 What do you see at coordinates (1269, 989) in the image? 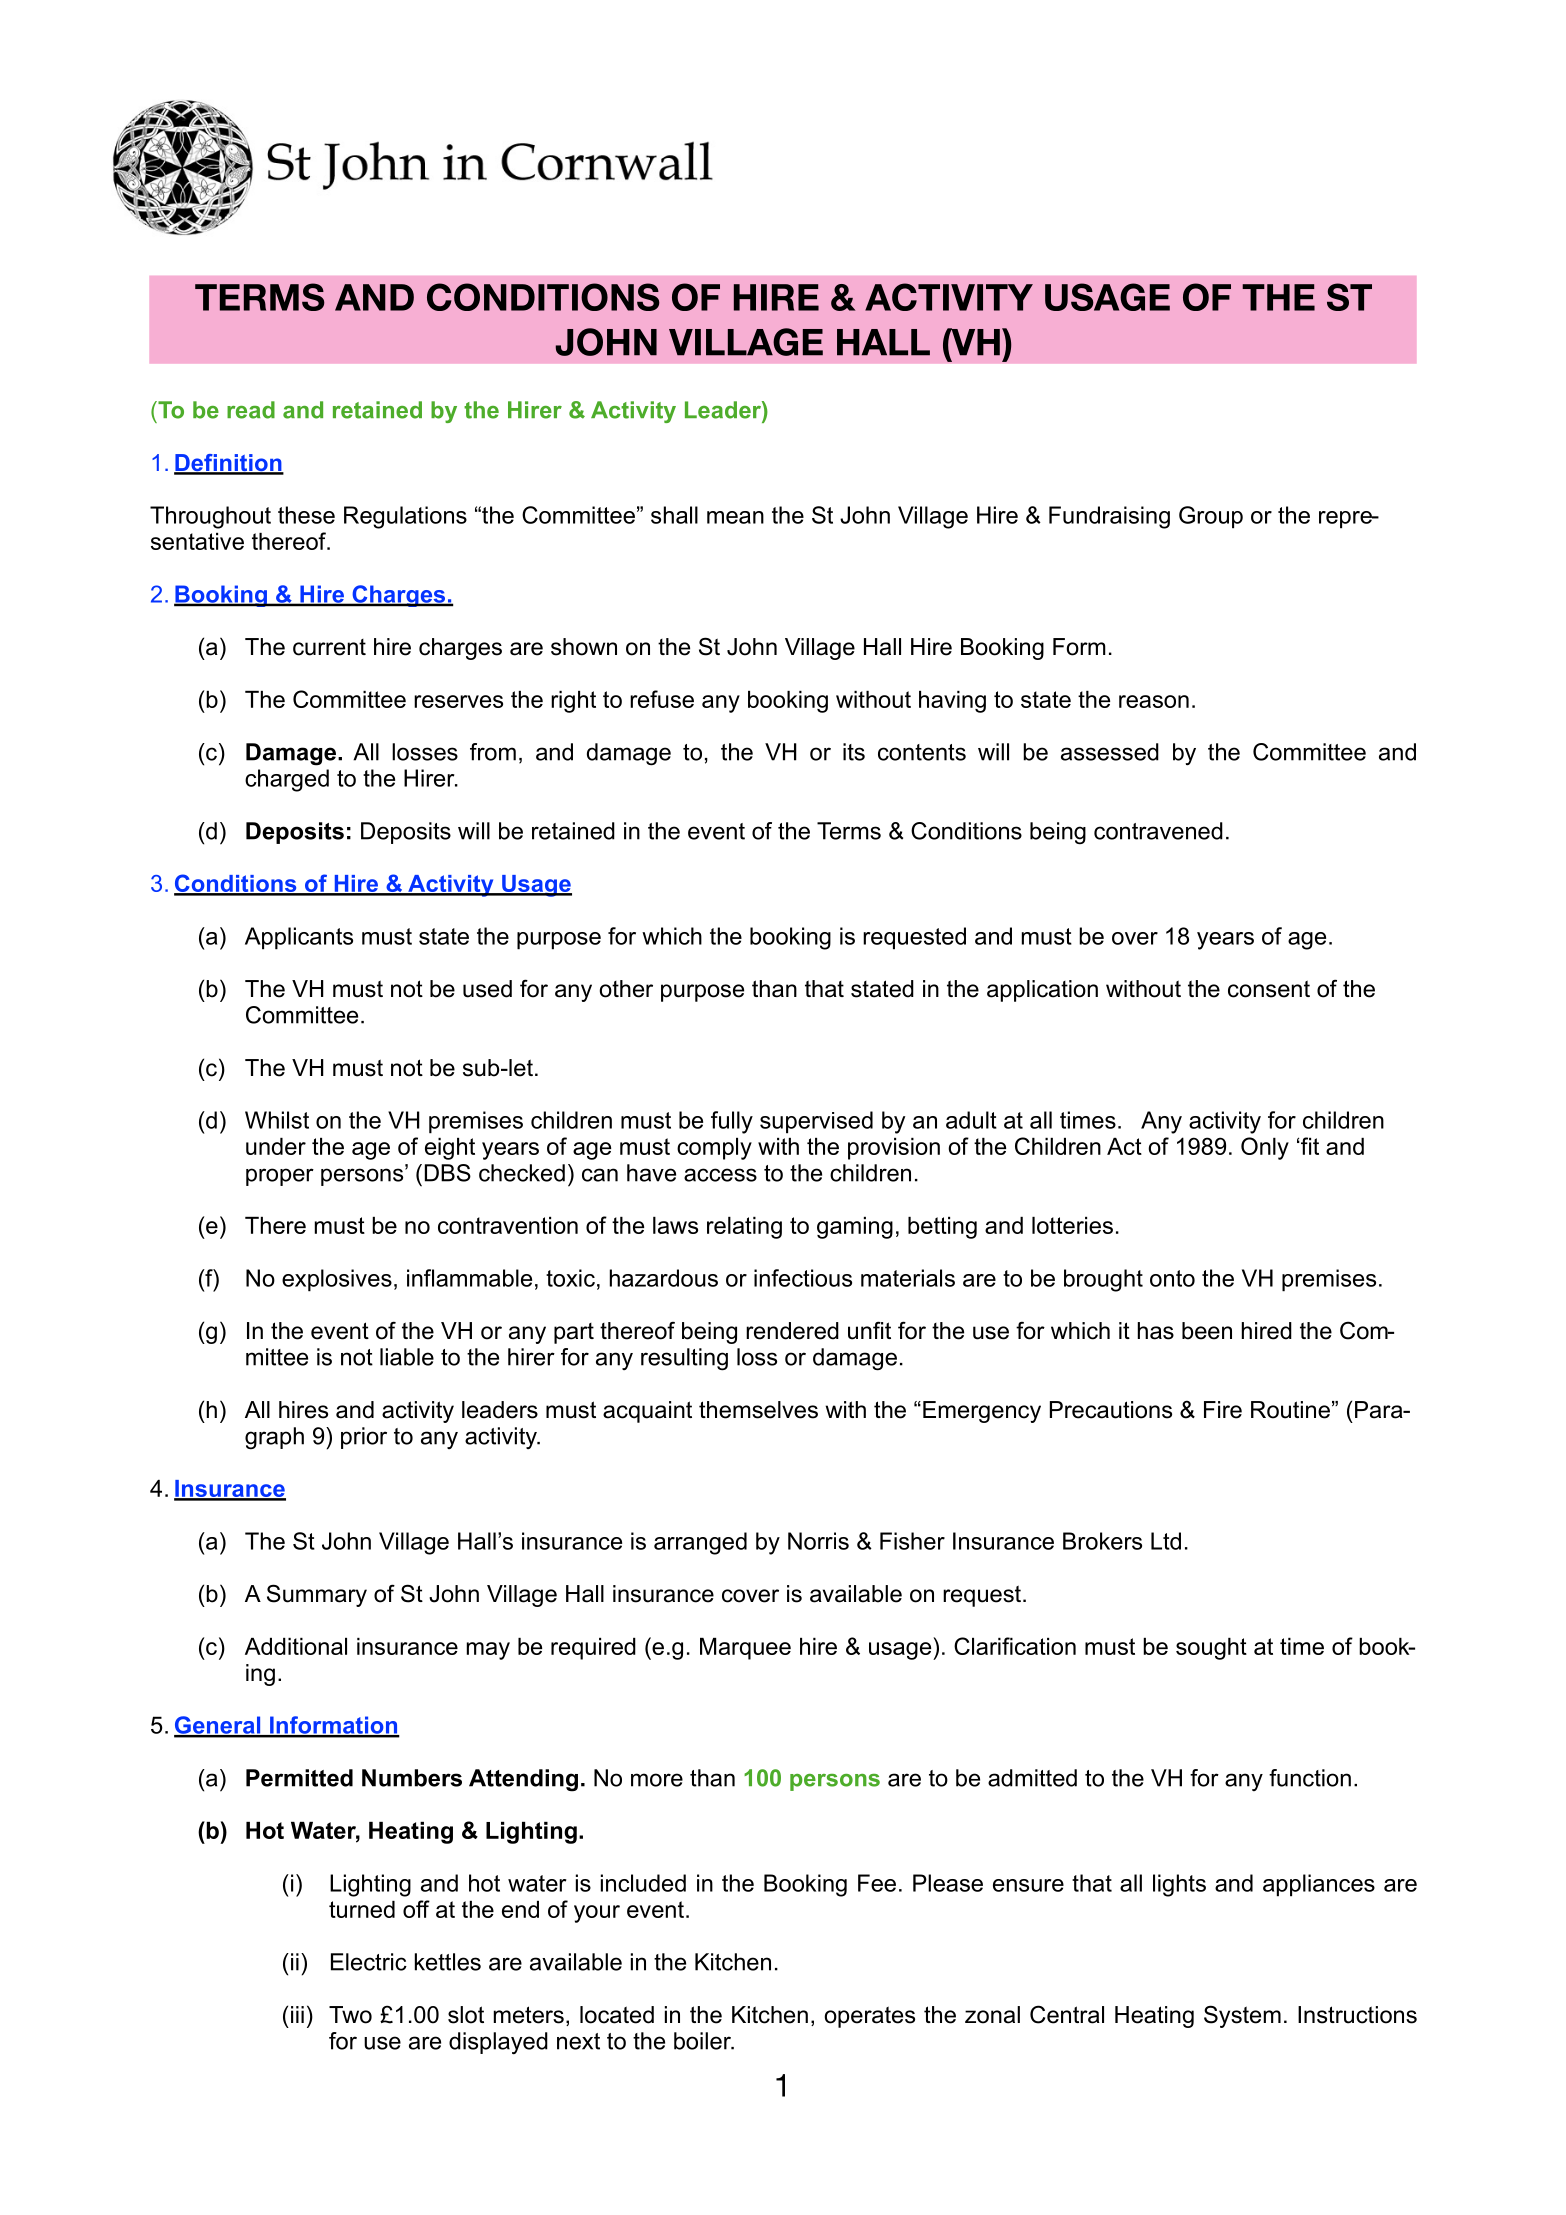
I see `consent` at bounding box center [1269, 989].
